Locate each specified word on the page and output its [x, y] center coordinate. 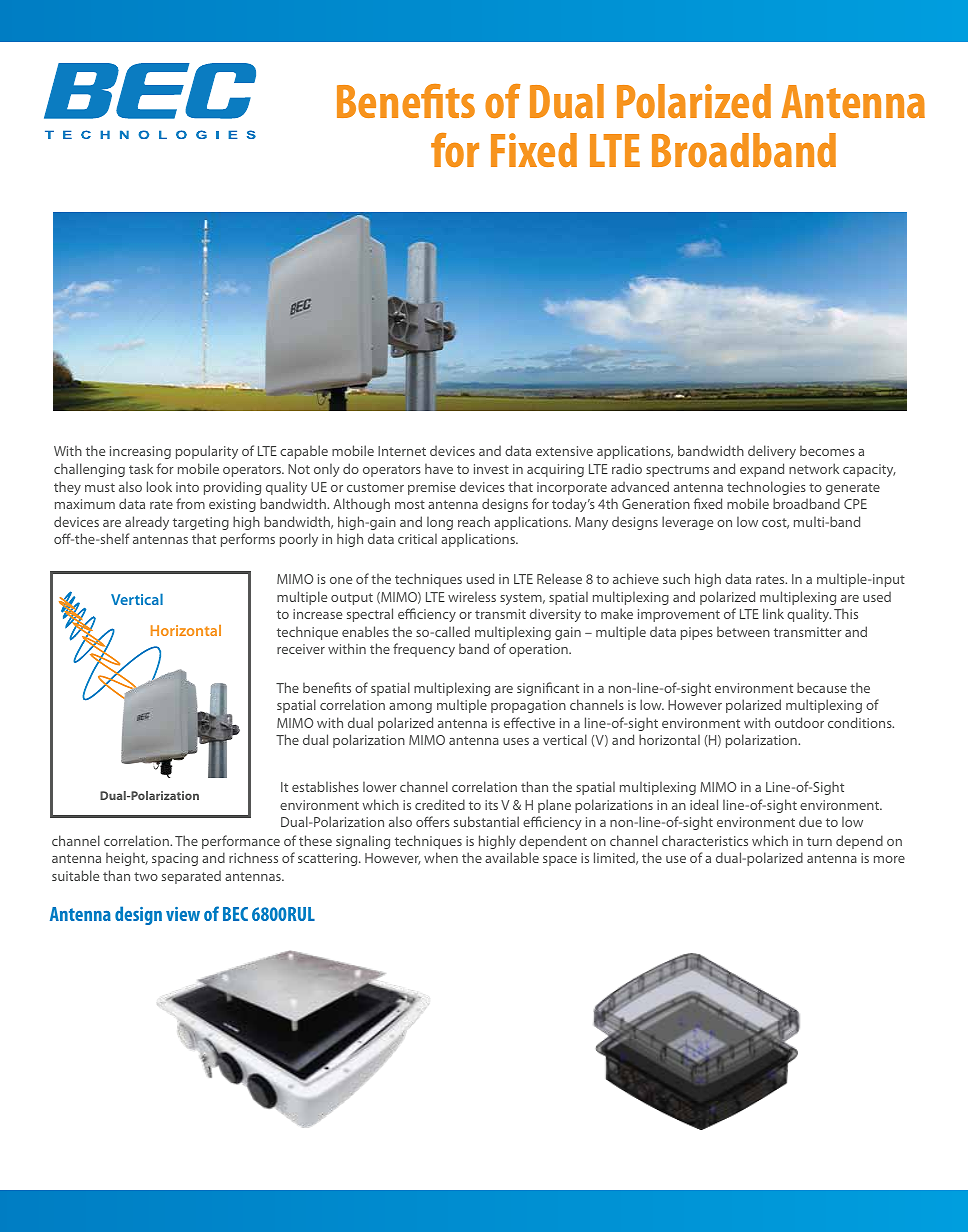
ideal [704, 804]
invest [491, 469]
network [814, 468]
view [183, 914]
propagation [528, 706]
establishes [325, 786]
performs [248, 540]
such [676, 578]
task [141, 468]
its [491, 805]
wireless [472, 596]
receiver [301, 649]
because [822, 687]
